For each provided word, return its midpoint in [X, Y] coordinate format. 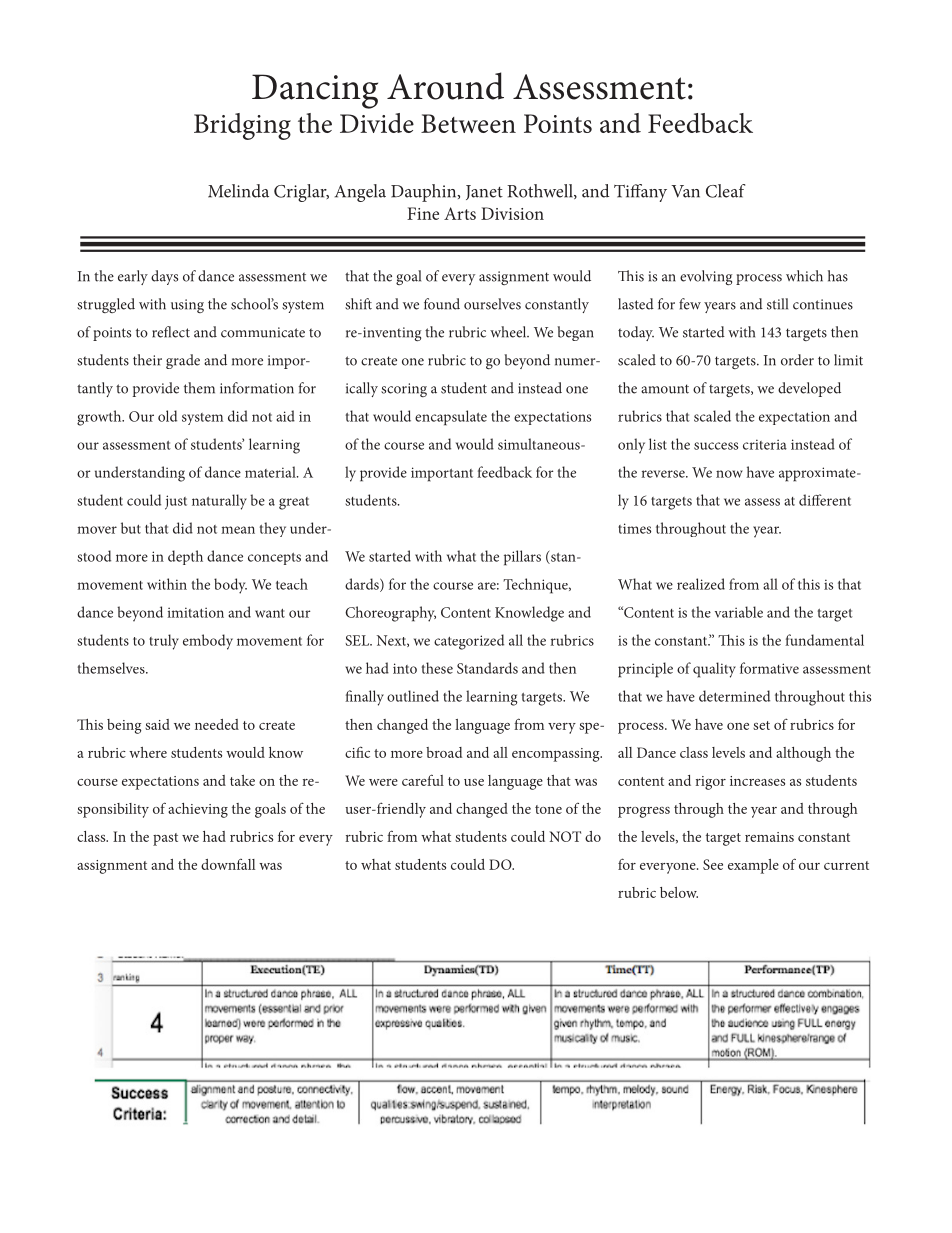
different [825, 500]
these [437, 668]
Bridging [242, 126]
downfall [228, 864]
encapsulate [451, 418]
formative [769, 668]
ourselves [492, 304]
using [187, 306]
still [777, 304]
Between [468, 123]
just [176, 502]
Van [685, 191]
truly [164, 642]
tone [548, 809]
